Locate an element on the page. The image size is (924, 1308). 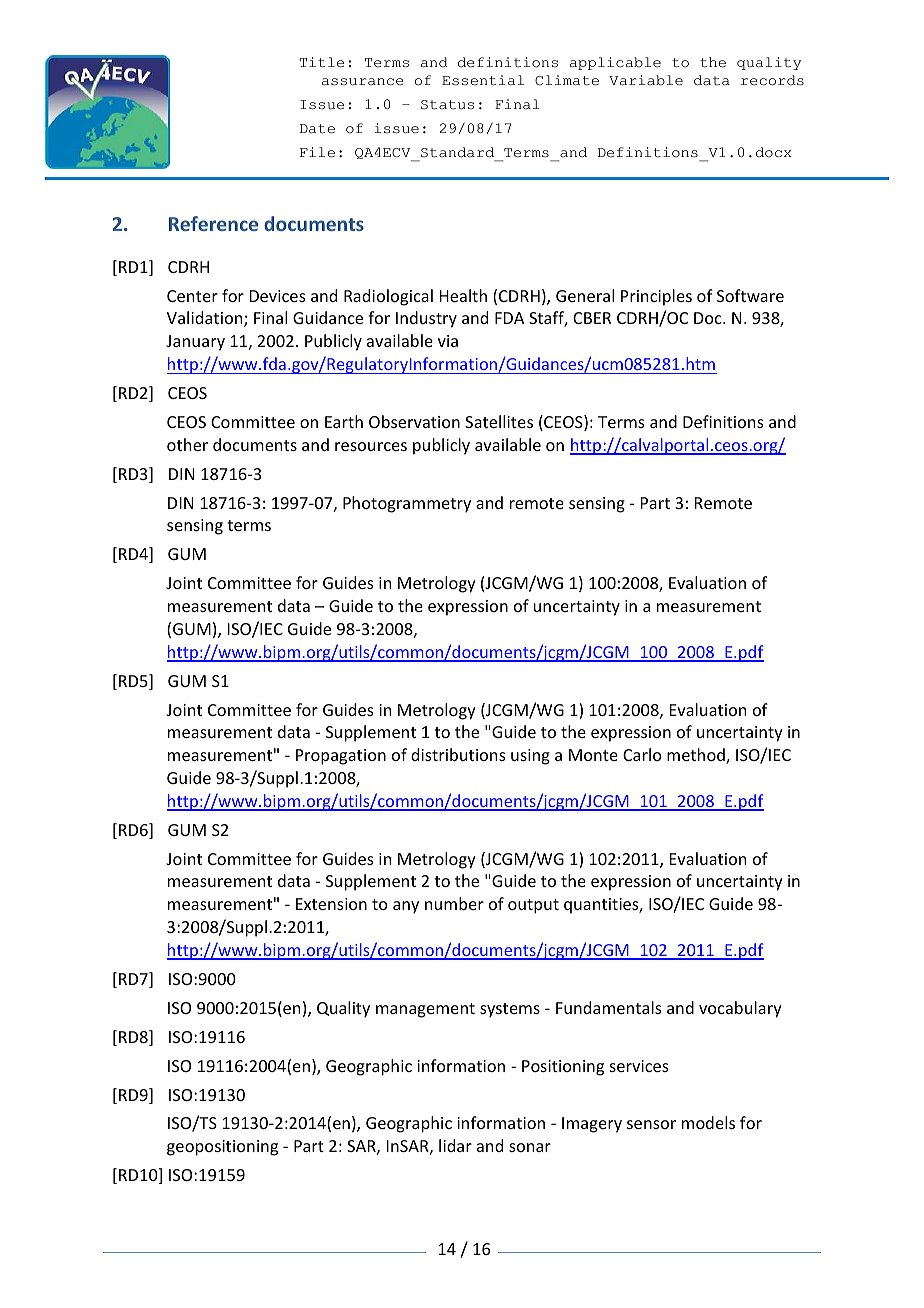
Essential is located at coordinates (483, 80).
